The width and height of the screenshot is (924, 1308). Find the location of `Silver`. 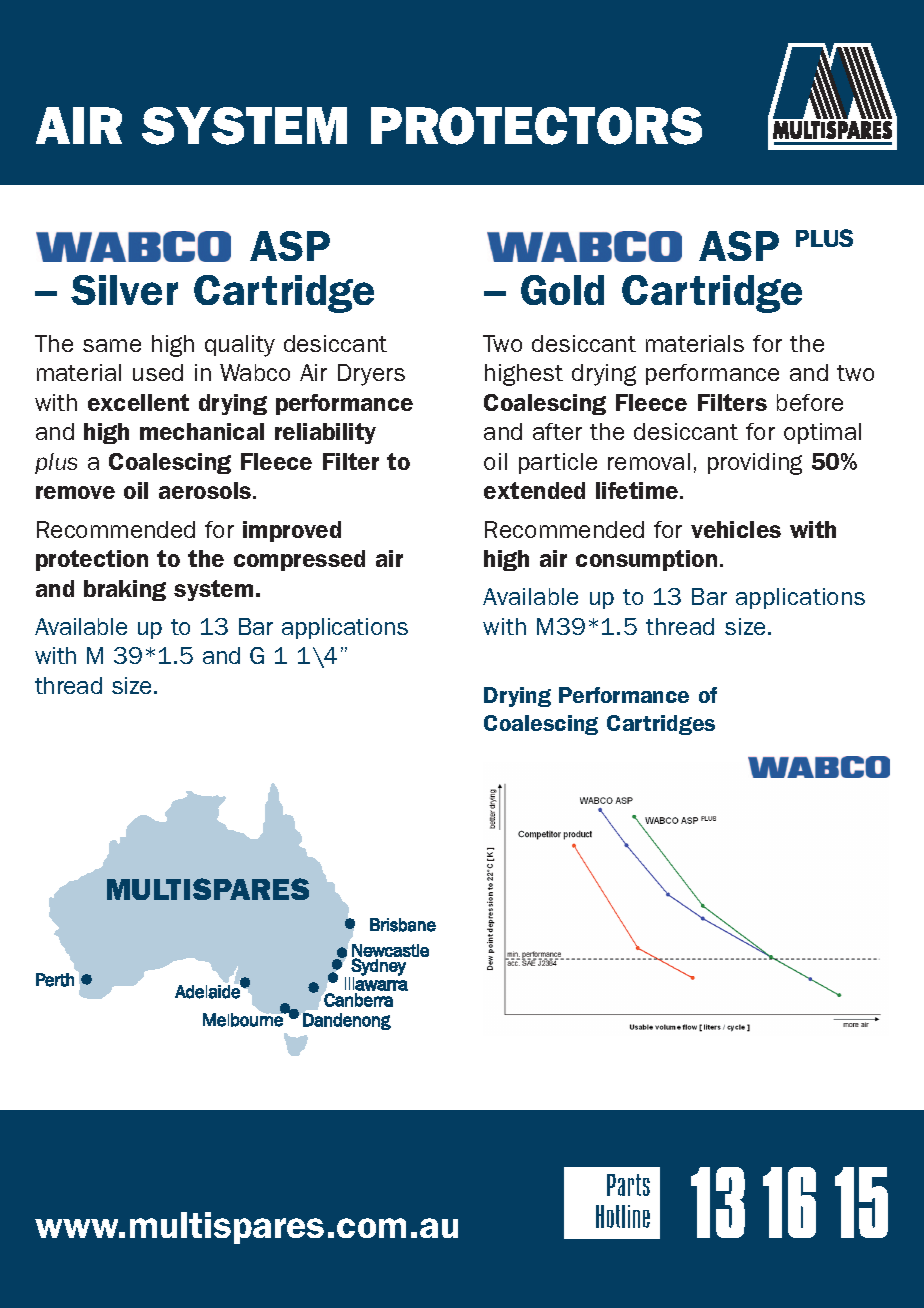

Silver is located at coordinates (124, 290).
